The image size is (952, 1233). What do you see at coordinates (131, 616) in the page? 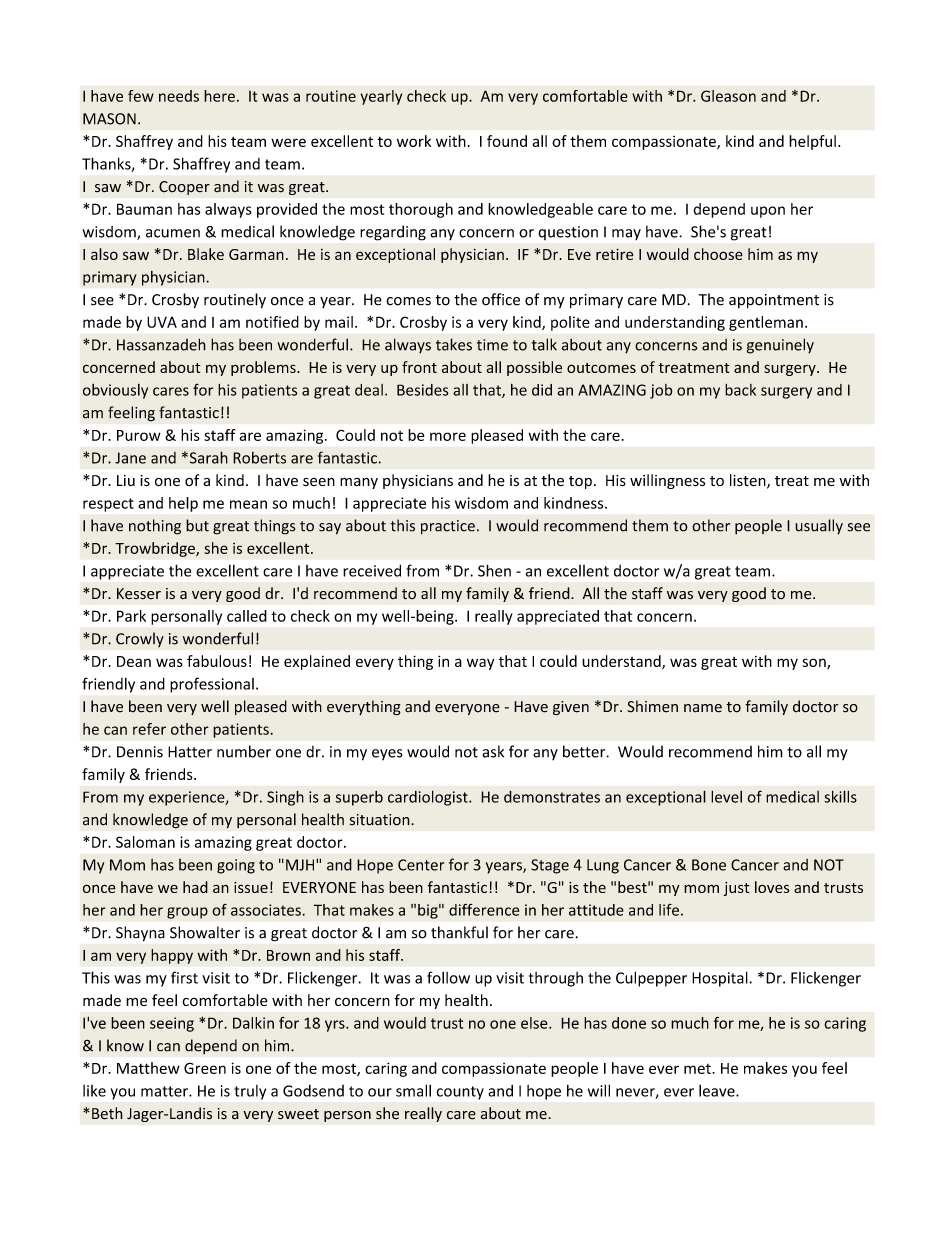
I see `Park` at bounding box center [131, 616].
